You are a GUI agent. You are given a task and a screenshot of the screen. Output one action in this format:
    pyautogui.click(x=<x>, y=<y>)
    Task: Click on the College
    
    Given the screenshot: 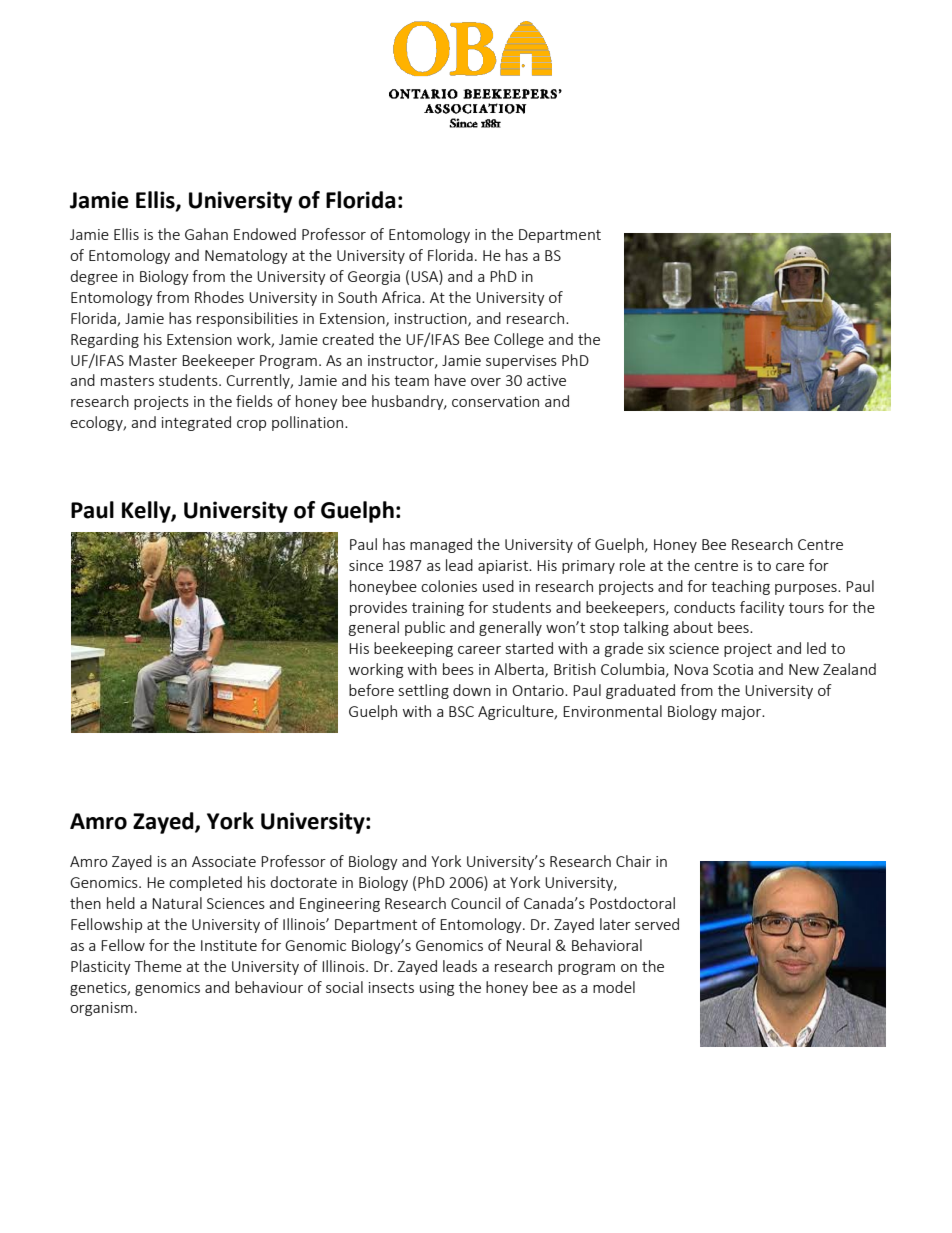 What is the action you would take?
    pyautogui.click(x=519, y=340)
